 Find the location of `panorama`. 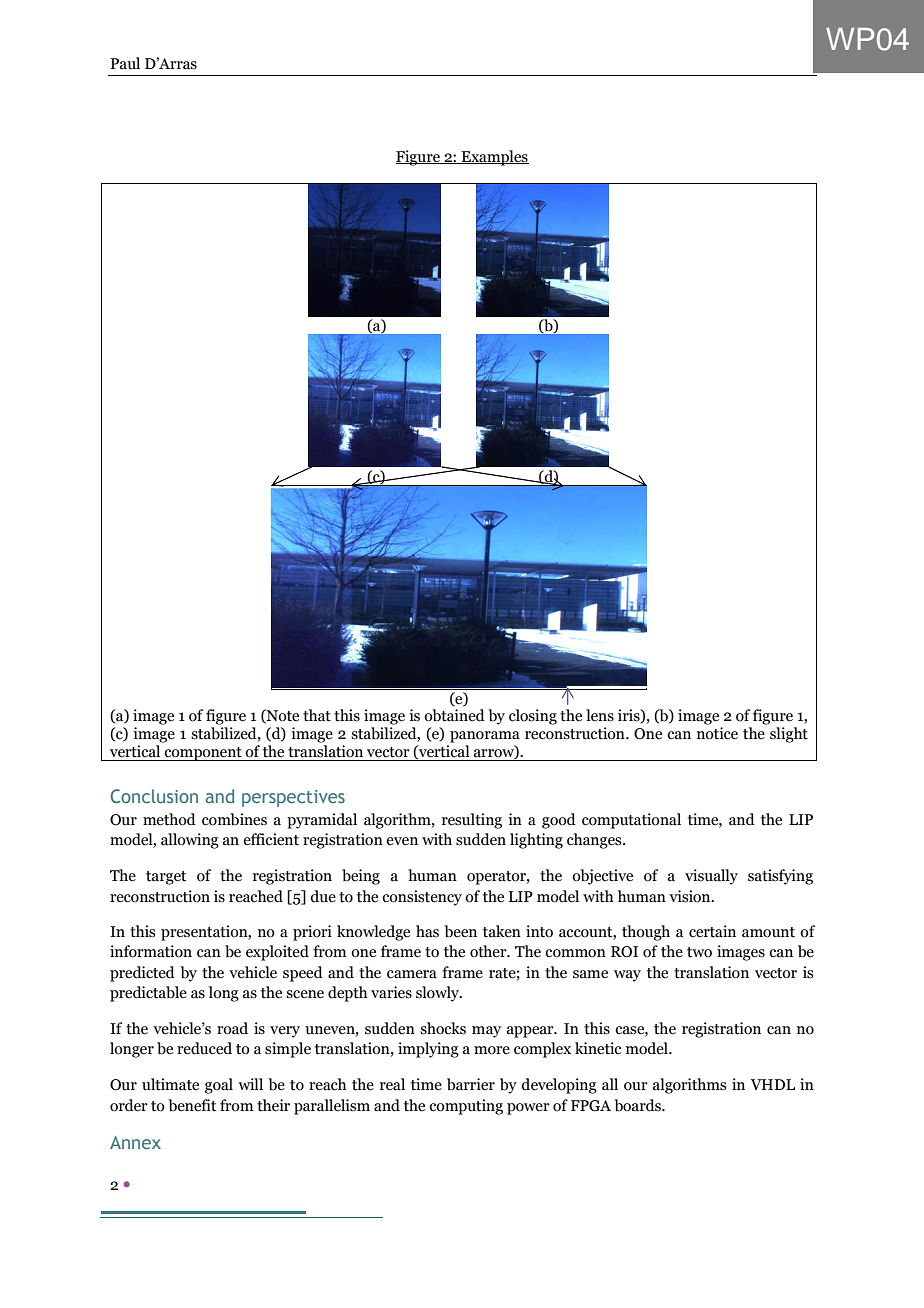

panorama is located at coordinates (485, 737).
